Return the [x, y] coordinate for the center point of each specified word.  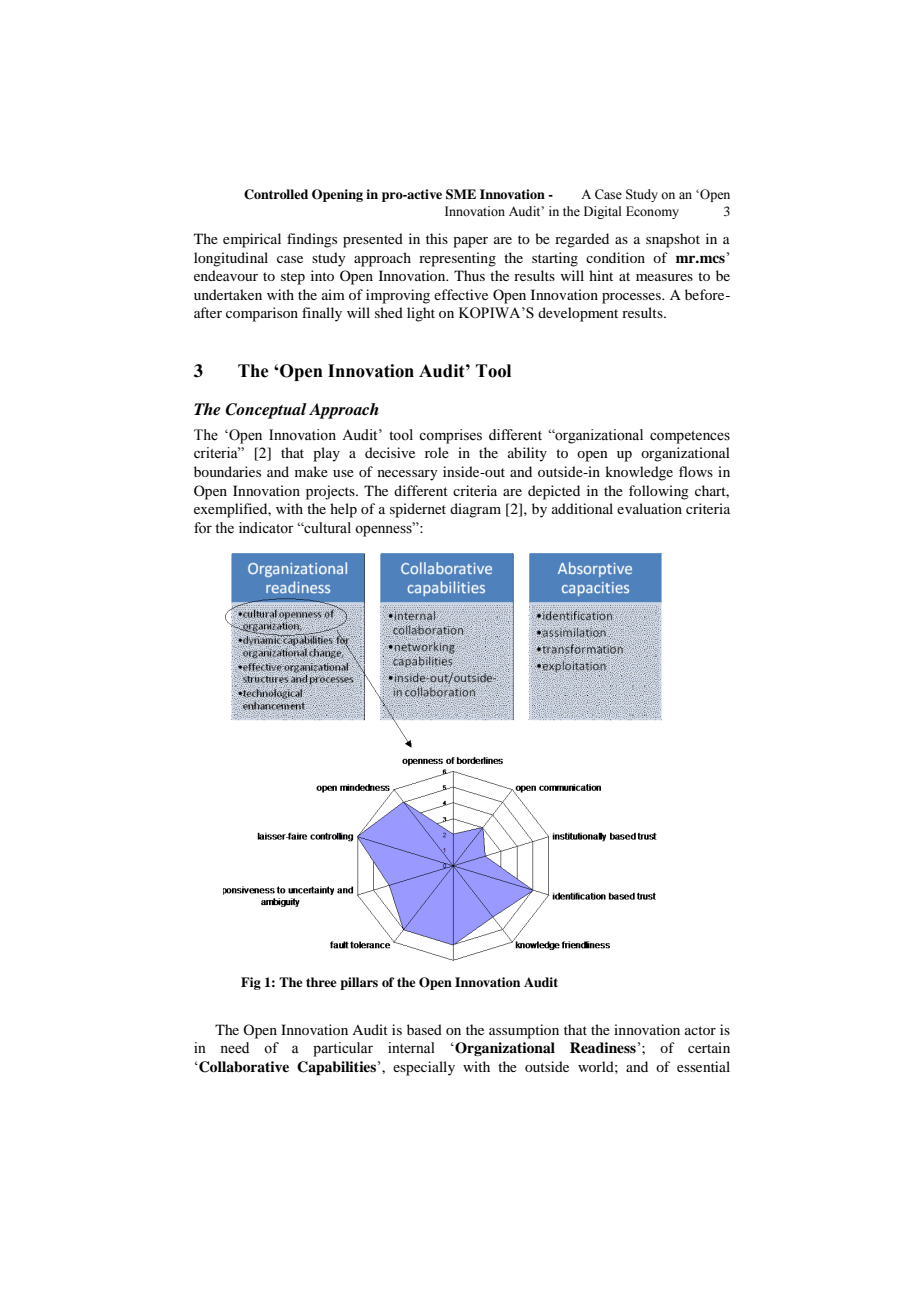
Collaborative [243, 1067]
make [311, 471]
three [321, 982]
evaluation [649, 508]
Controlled [276, 194]
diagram [475, 510]
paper [470, 242]
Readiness [603, 1047]
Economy [652, 212]
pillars [359, 983]
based [424, 1029]
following [659, 492]
